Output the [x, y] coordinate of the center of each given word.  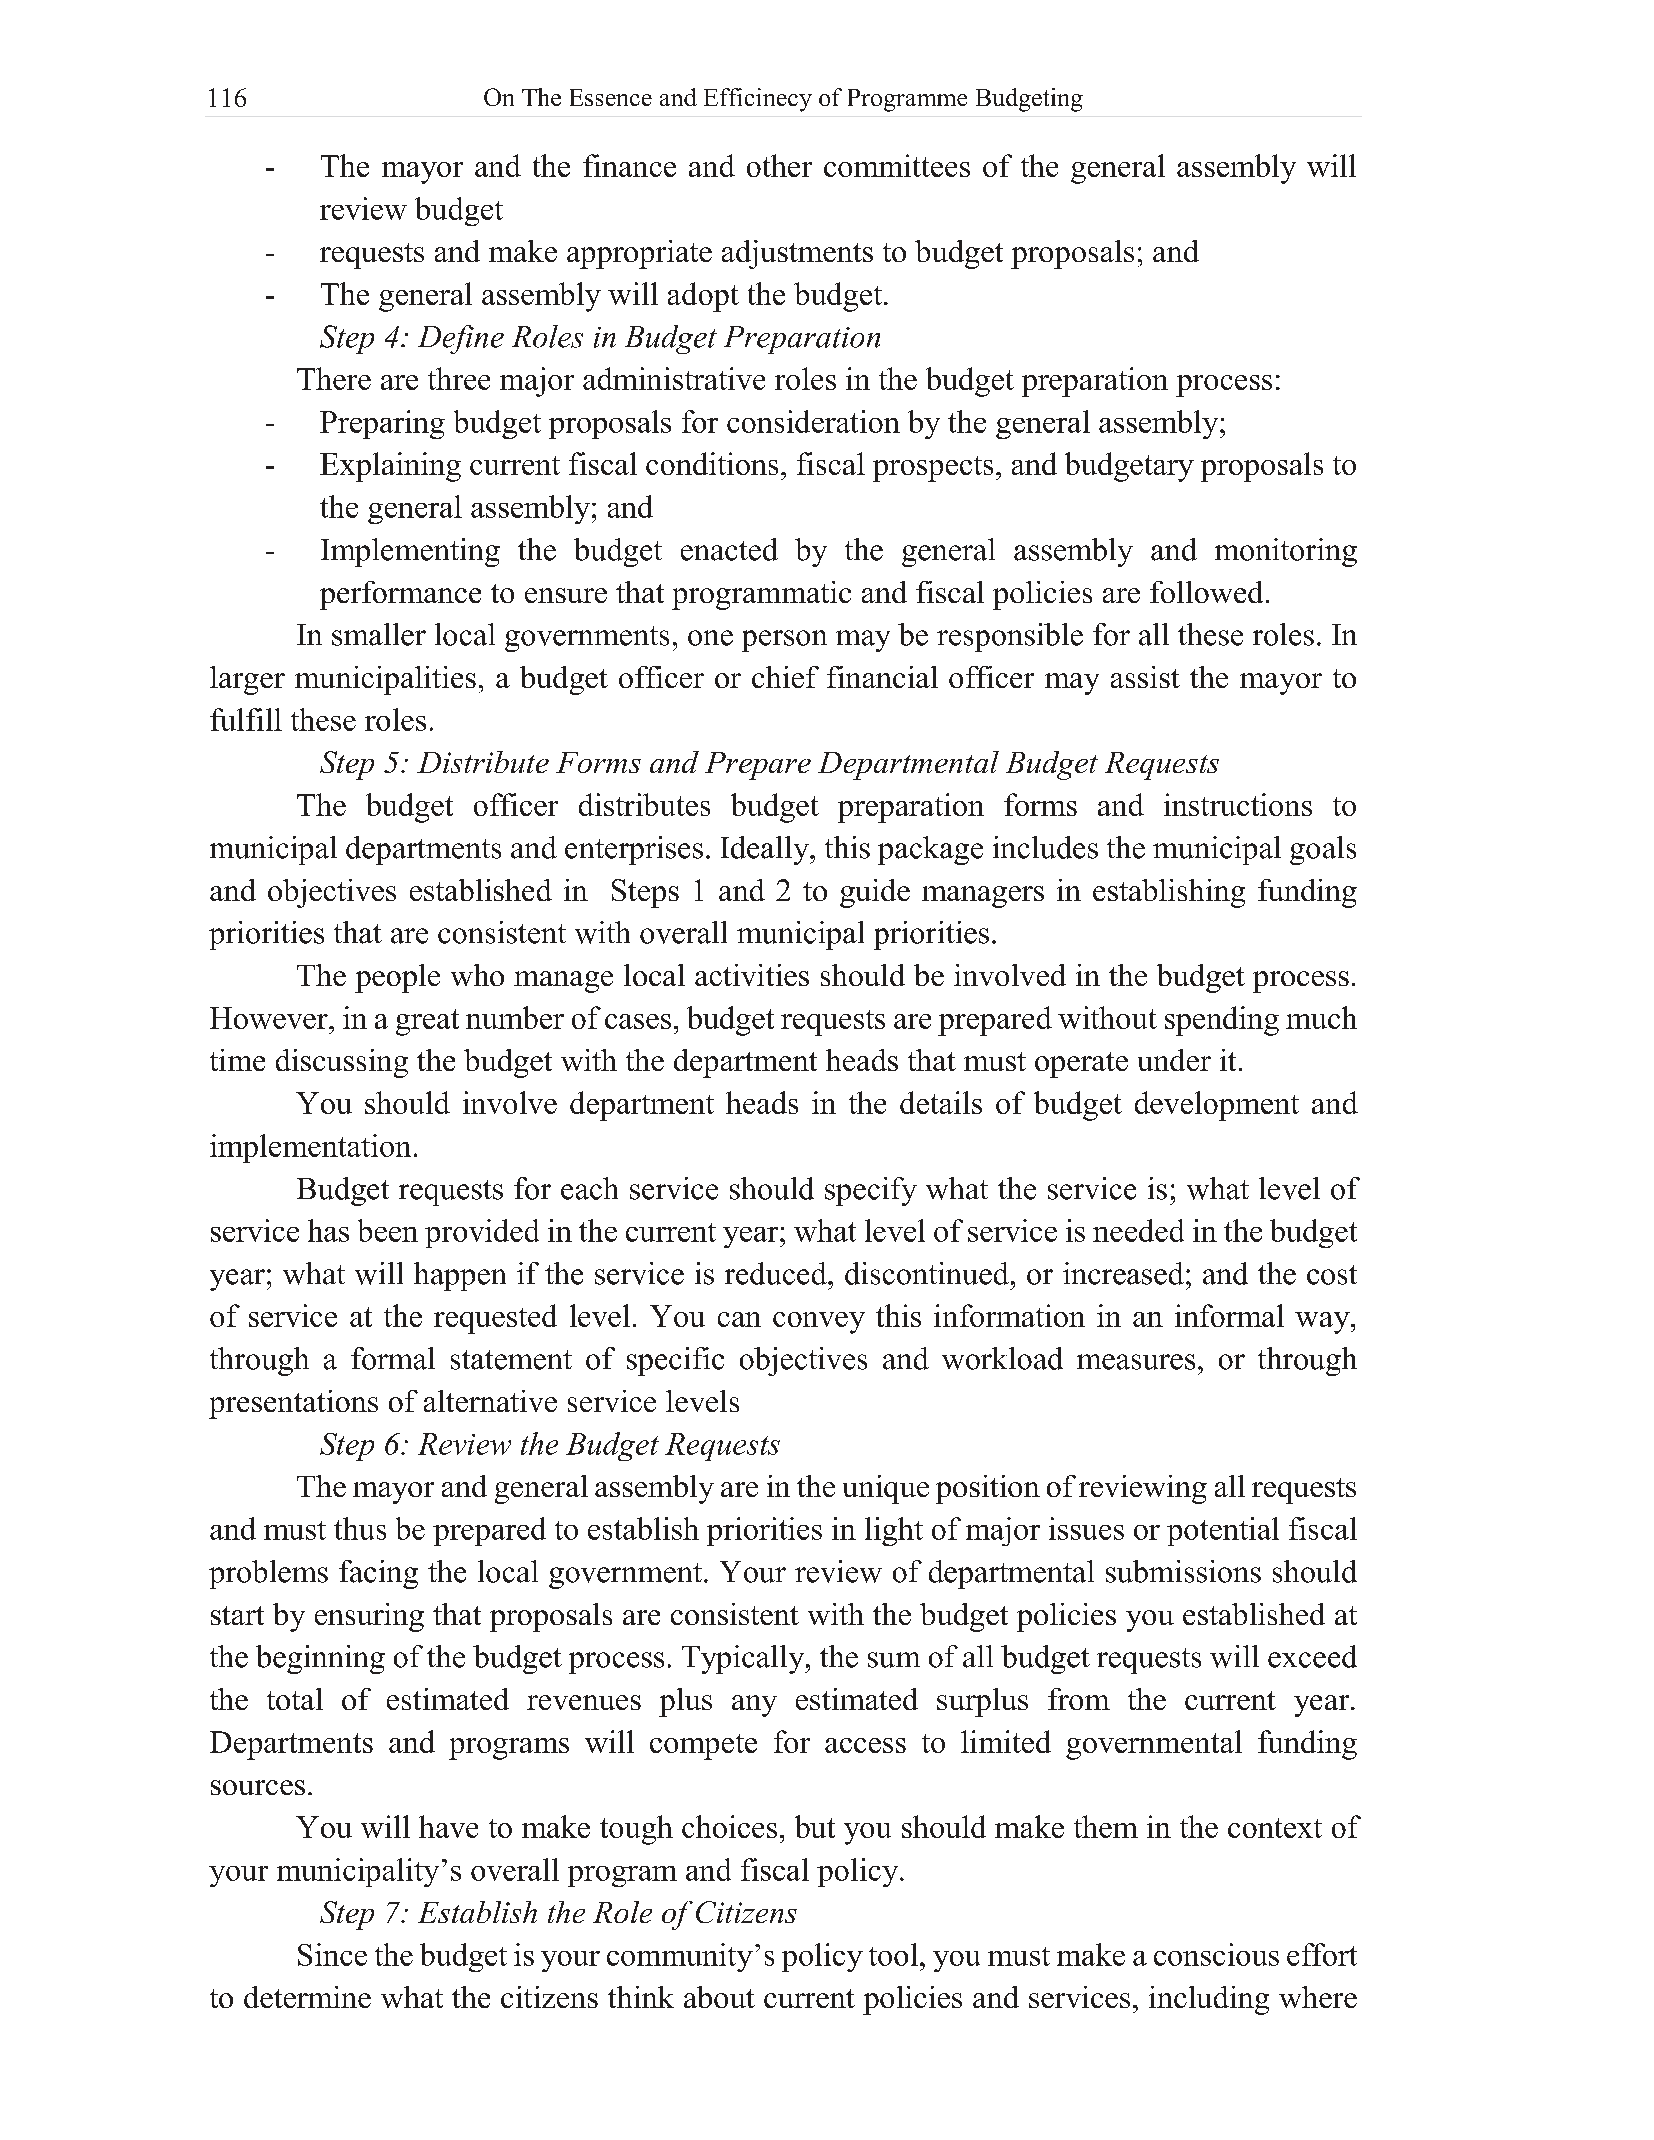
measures [1136, 1362]
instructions [1238, 804]
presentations [293, 1404]
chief [785, 677]
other [779, 165]
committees [897, 165]
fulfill [246, 719]
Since [332, 1954]
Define [461, 339]
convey [819, 1323]
